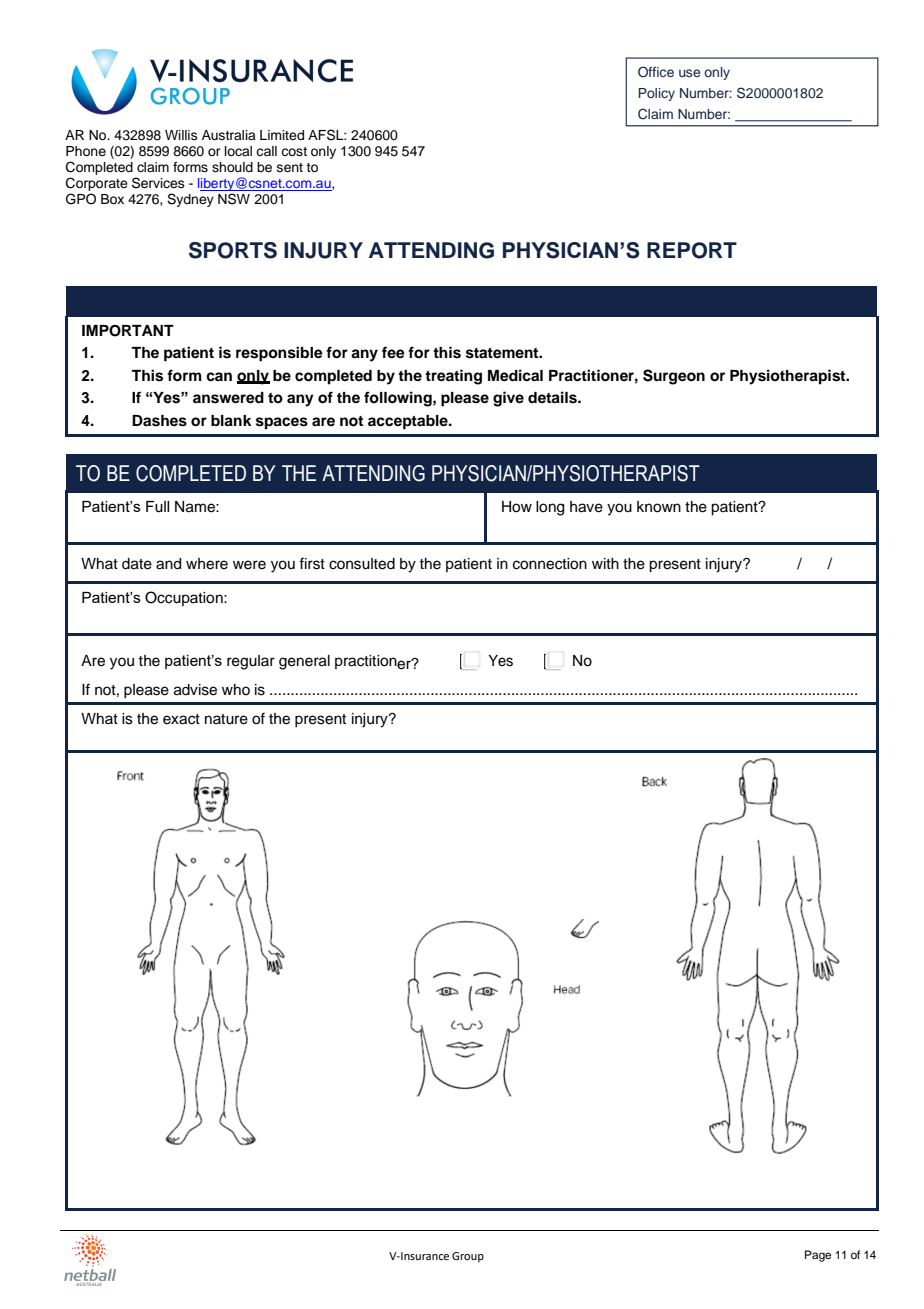 The image size is (924, 1309). Describe the element at coordinates (818, 1256) in the document. I see `Page` at that location.
